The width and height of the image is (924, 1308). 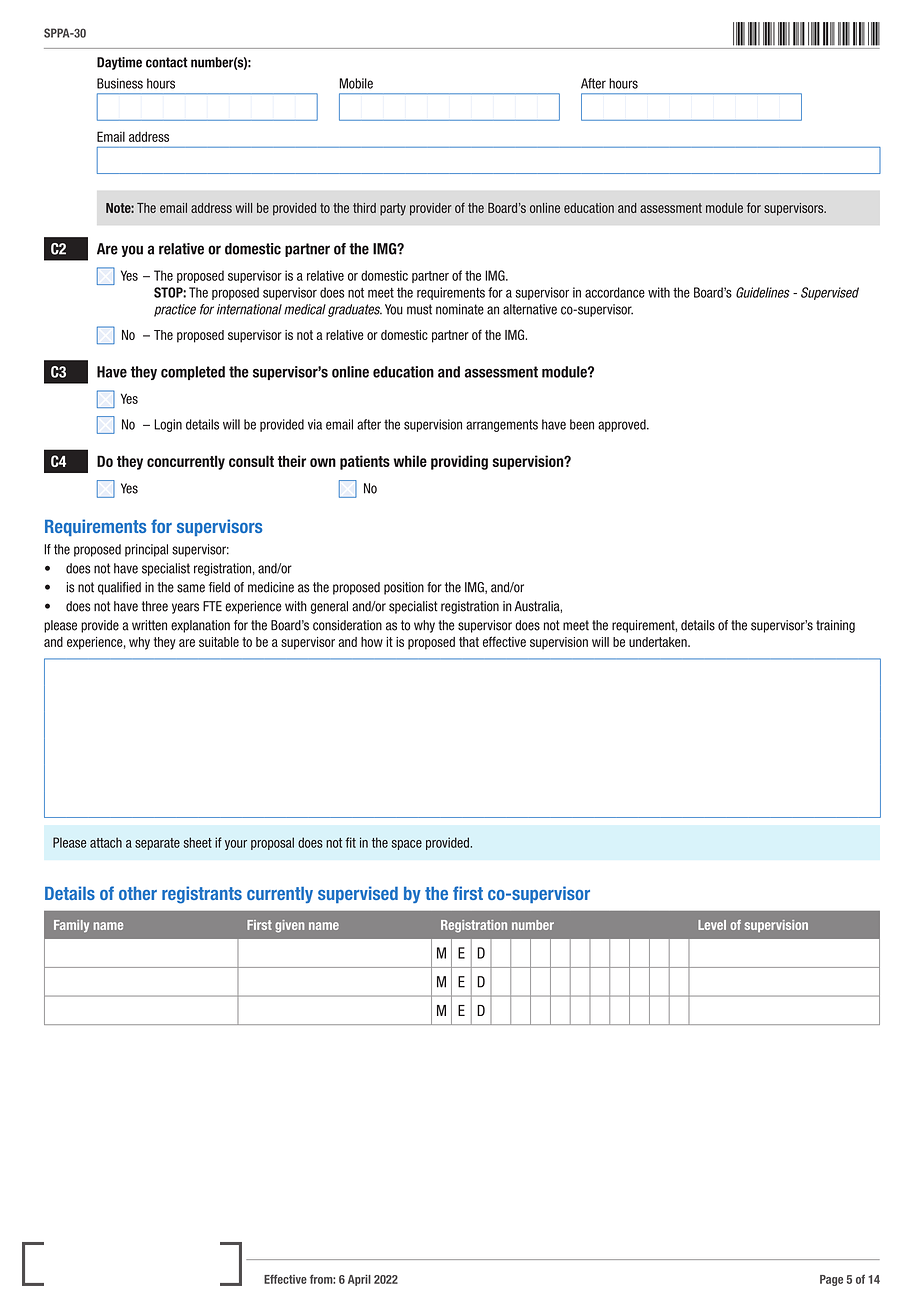 What do you see at coordinates (359, 1280) in the image?
I see `April` at bounding box center [359, 1280].
